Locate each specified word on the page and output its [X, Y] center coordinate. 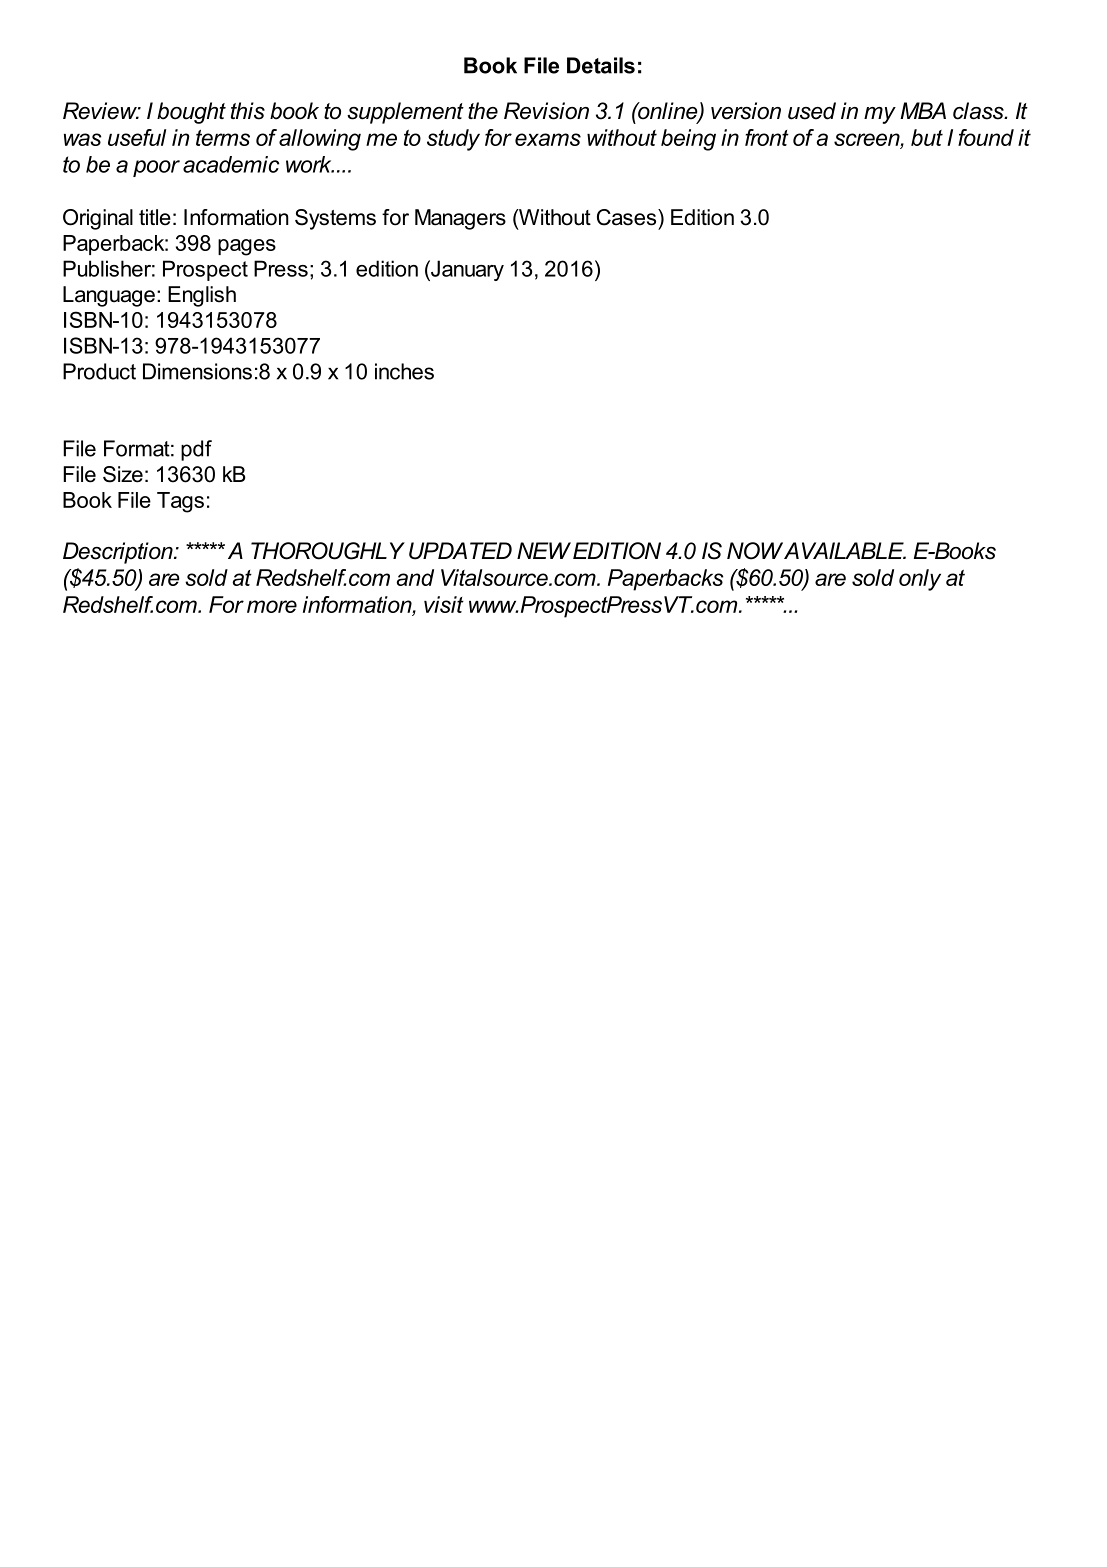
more [272, 606]
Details [601, 65]
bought [191, 113]
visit [444, 604]
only [920, 580]
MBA [923, 110]
